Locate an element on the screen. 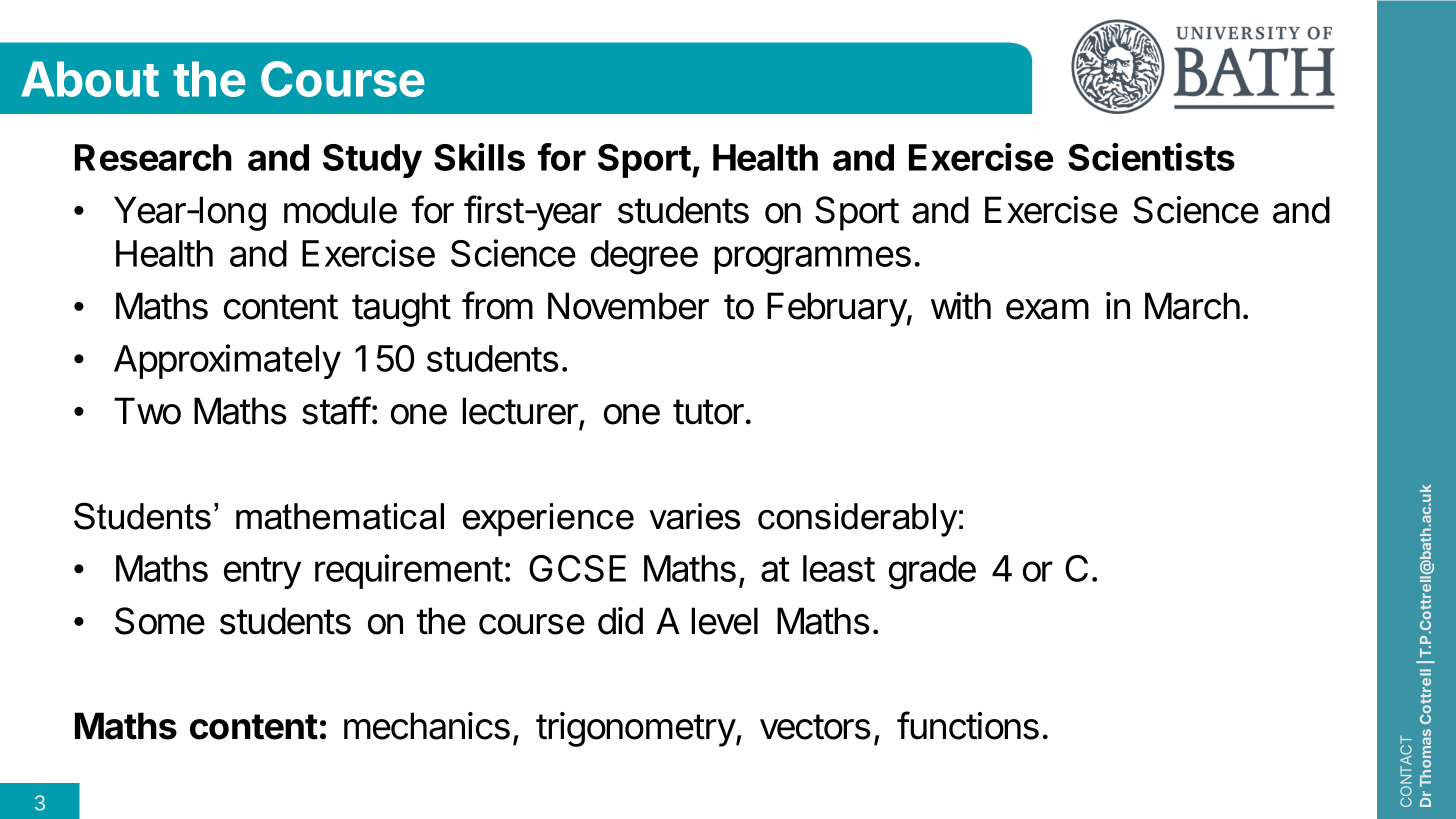 The height and width of the screenshot is (819, 1456). GCSE is located at coordinates (577, 568).
